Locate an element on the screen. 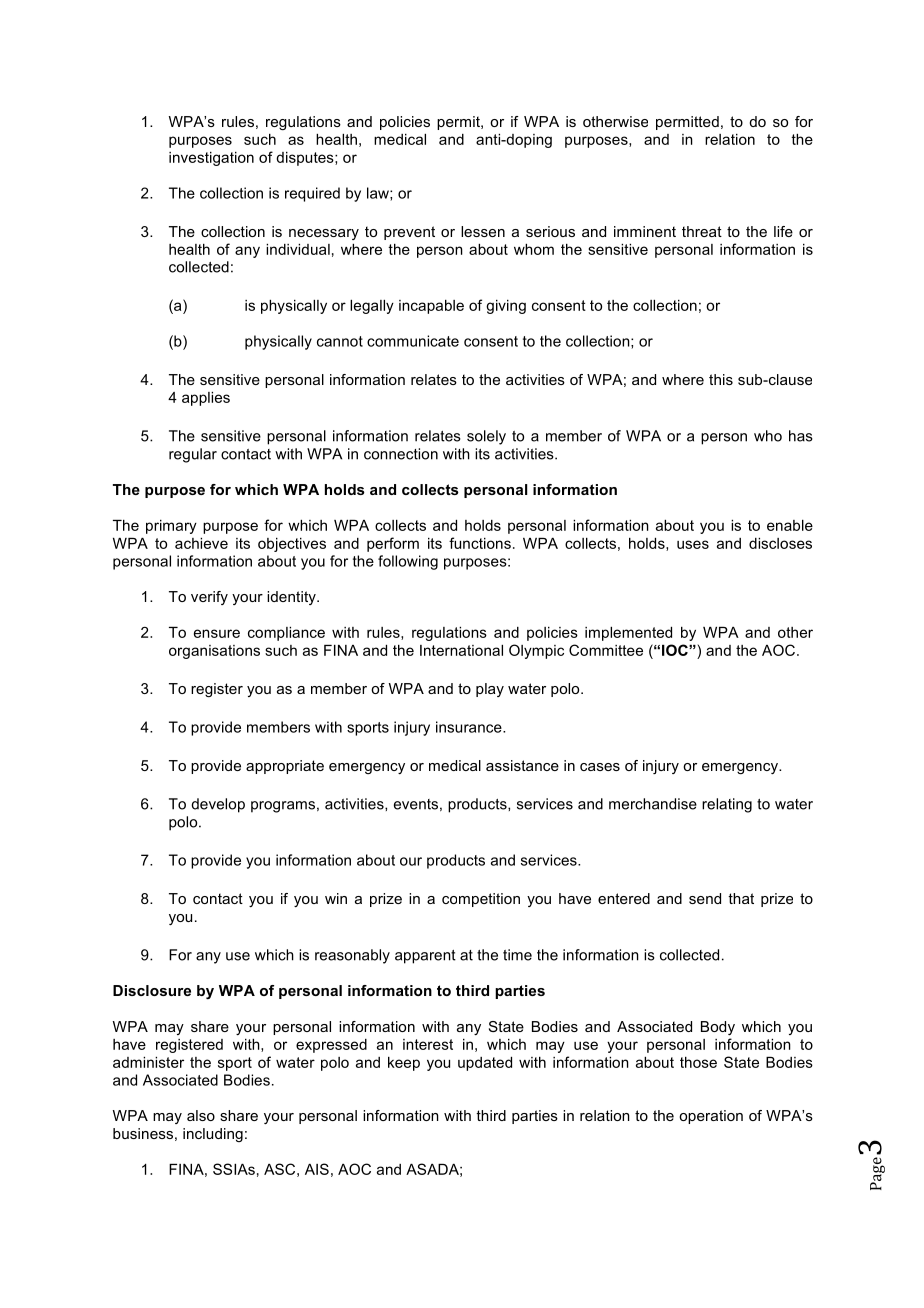 This screenshot has width=924, height=1308. including is located at coordinates (213, 1135).
